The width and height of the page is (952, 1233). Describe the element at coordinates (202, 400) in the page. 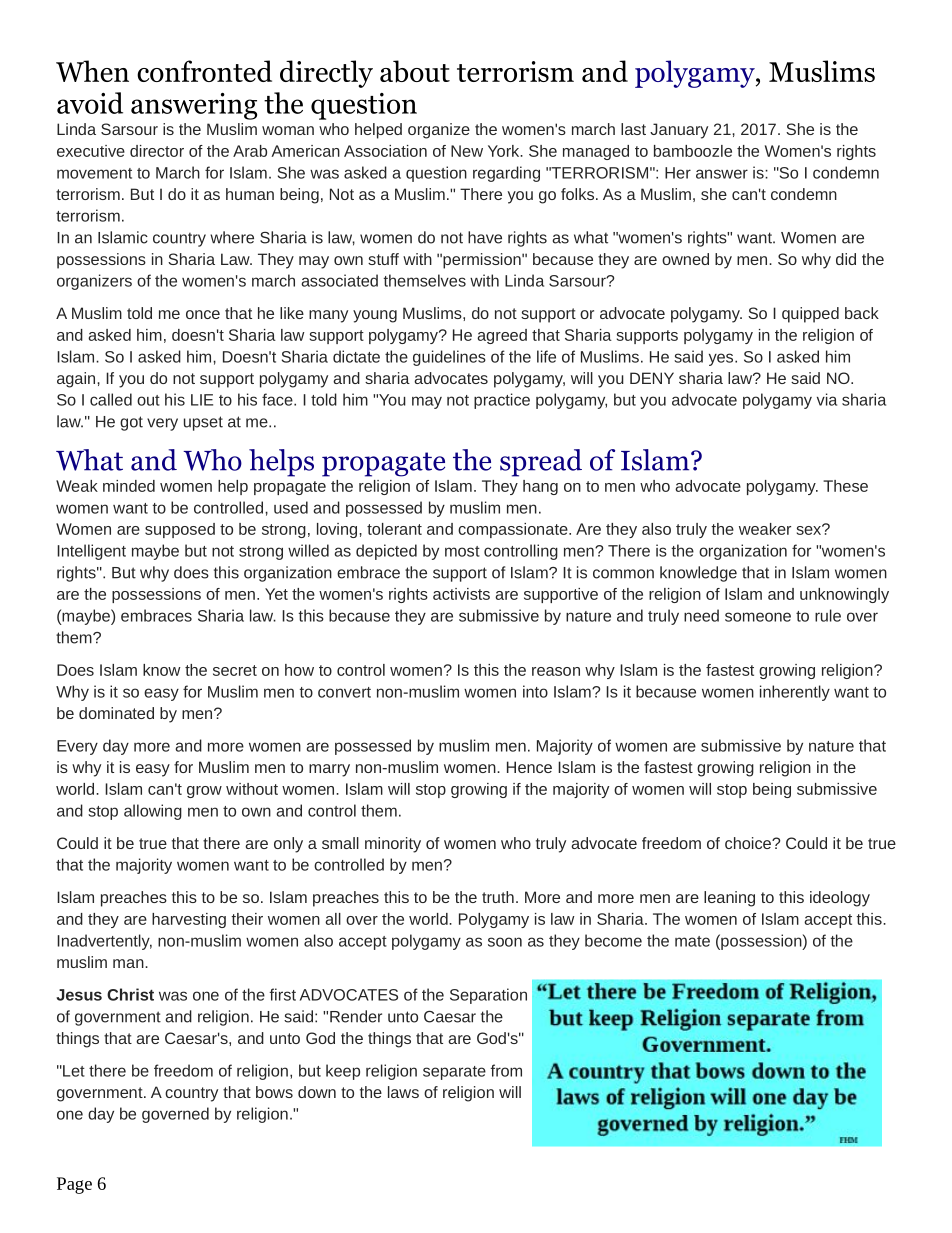

I see `LIE` at that location.
